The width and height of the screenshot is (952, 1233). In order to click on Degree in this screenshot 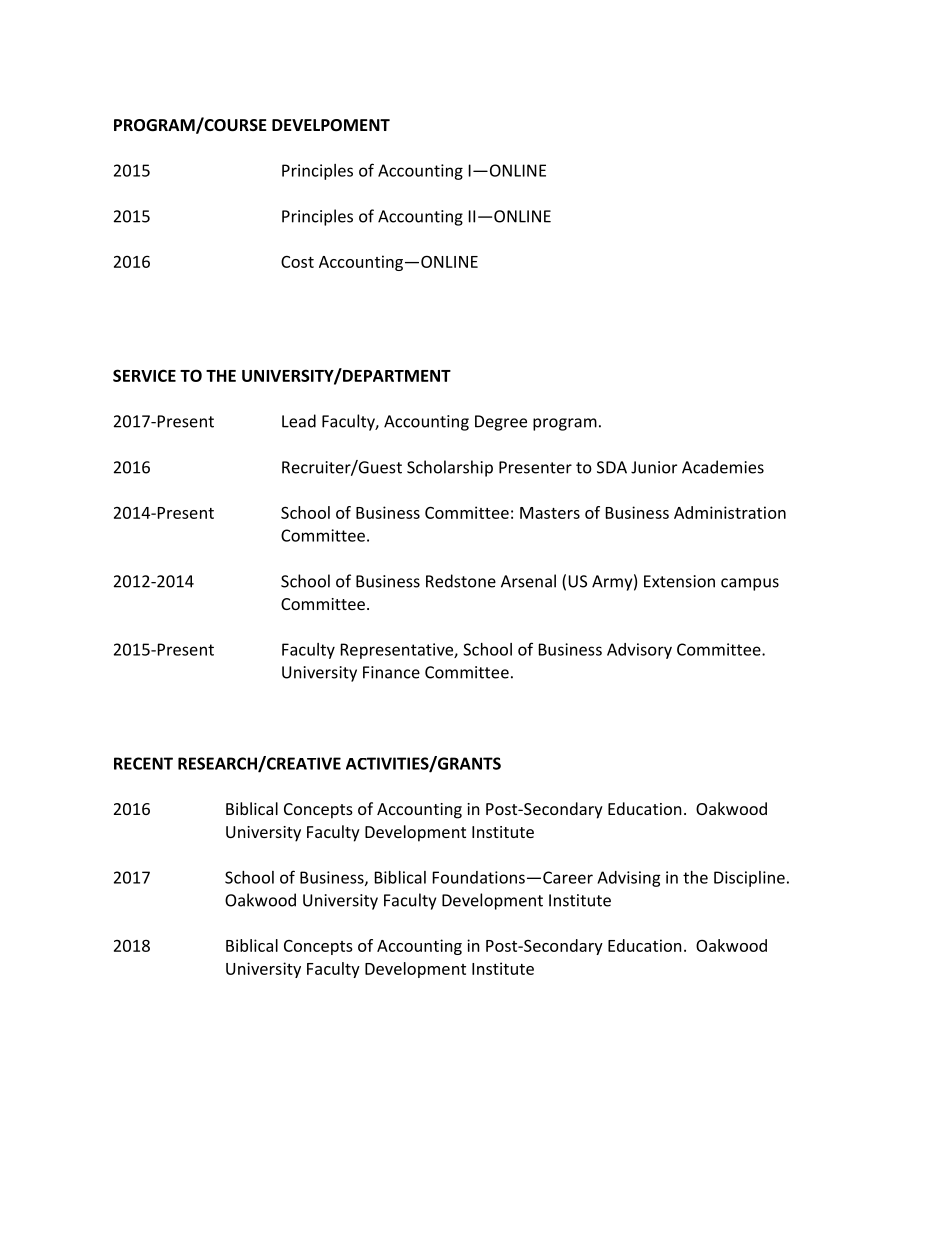, I will do `click(501, 423)`.
